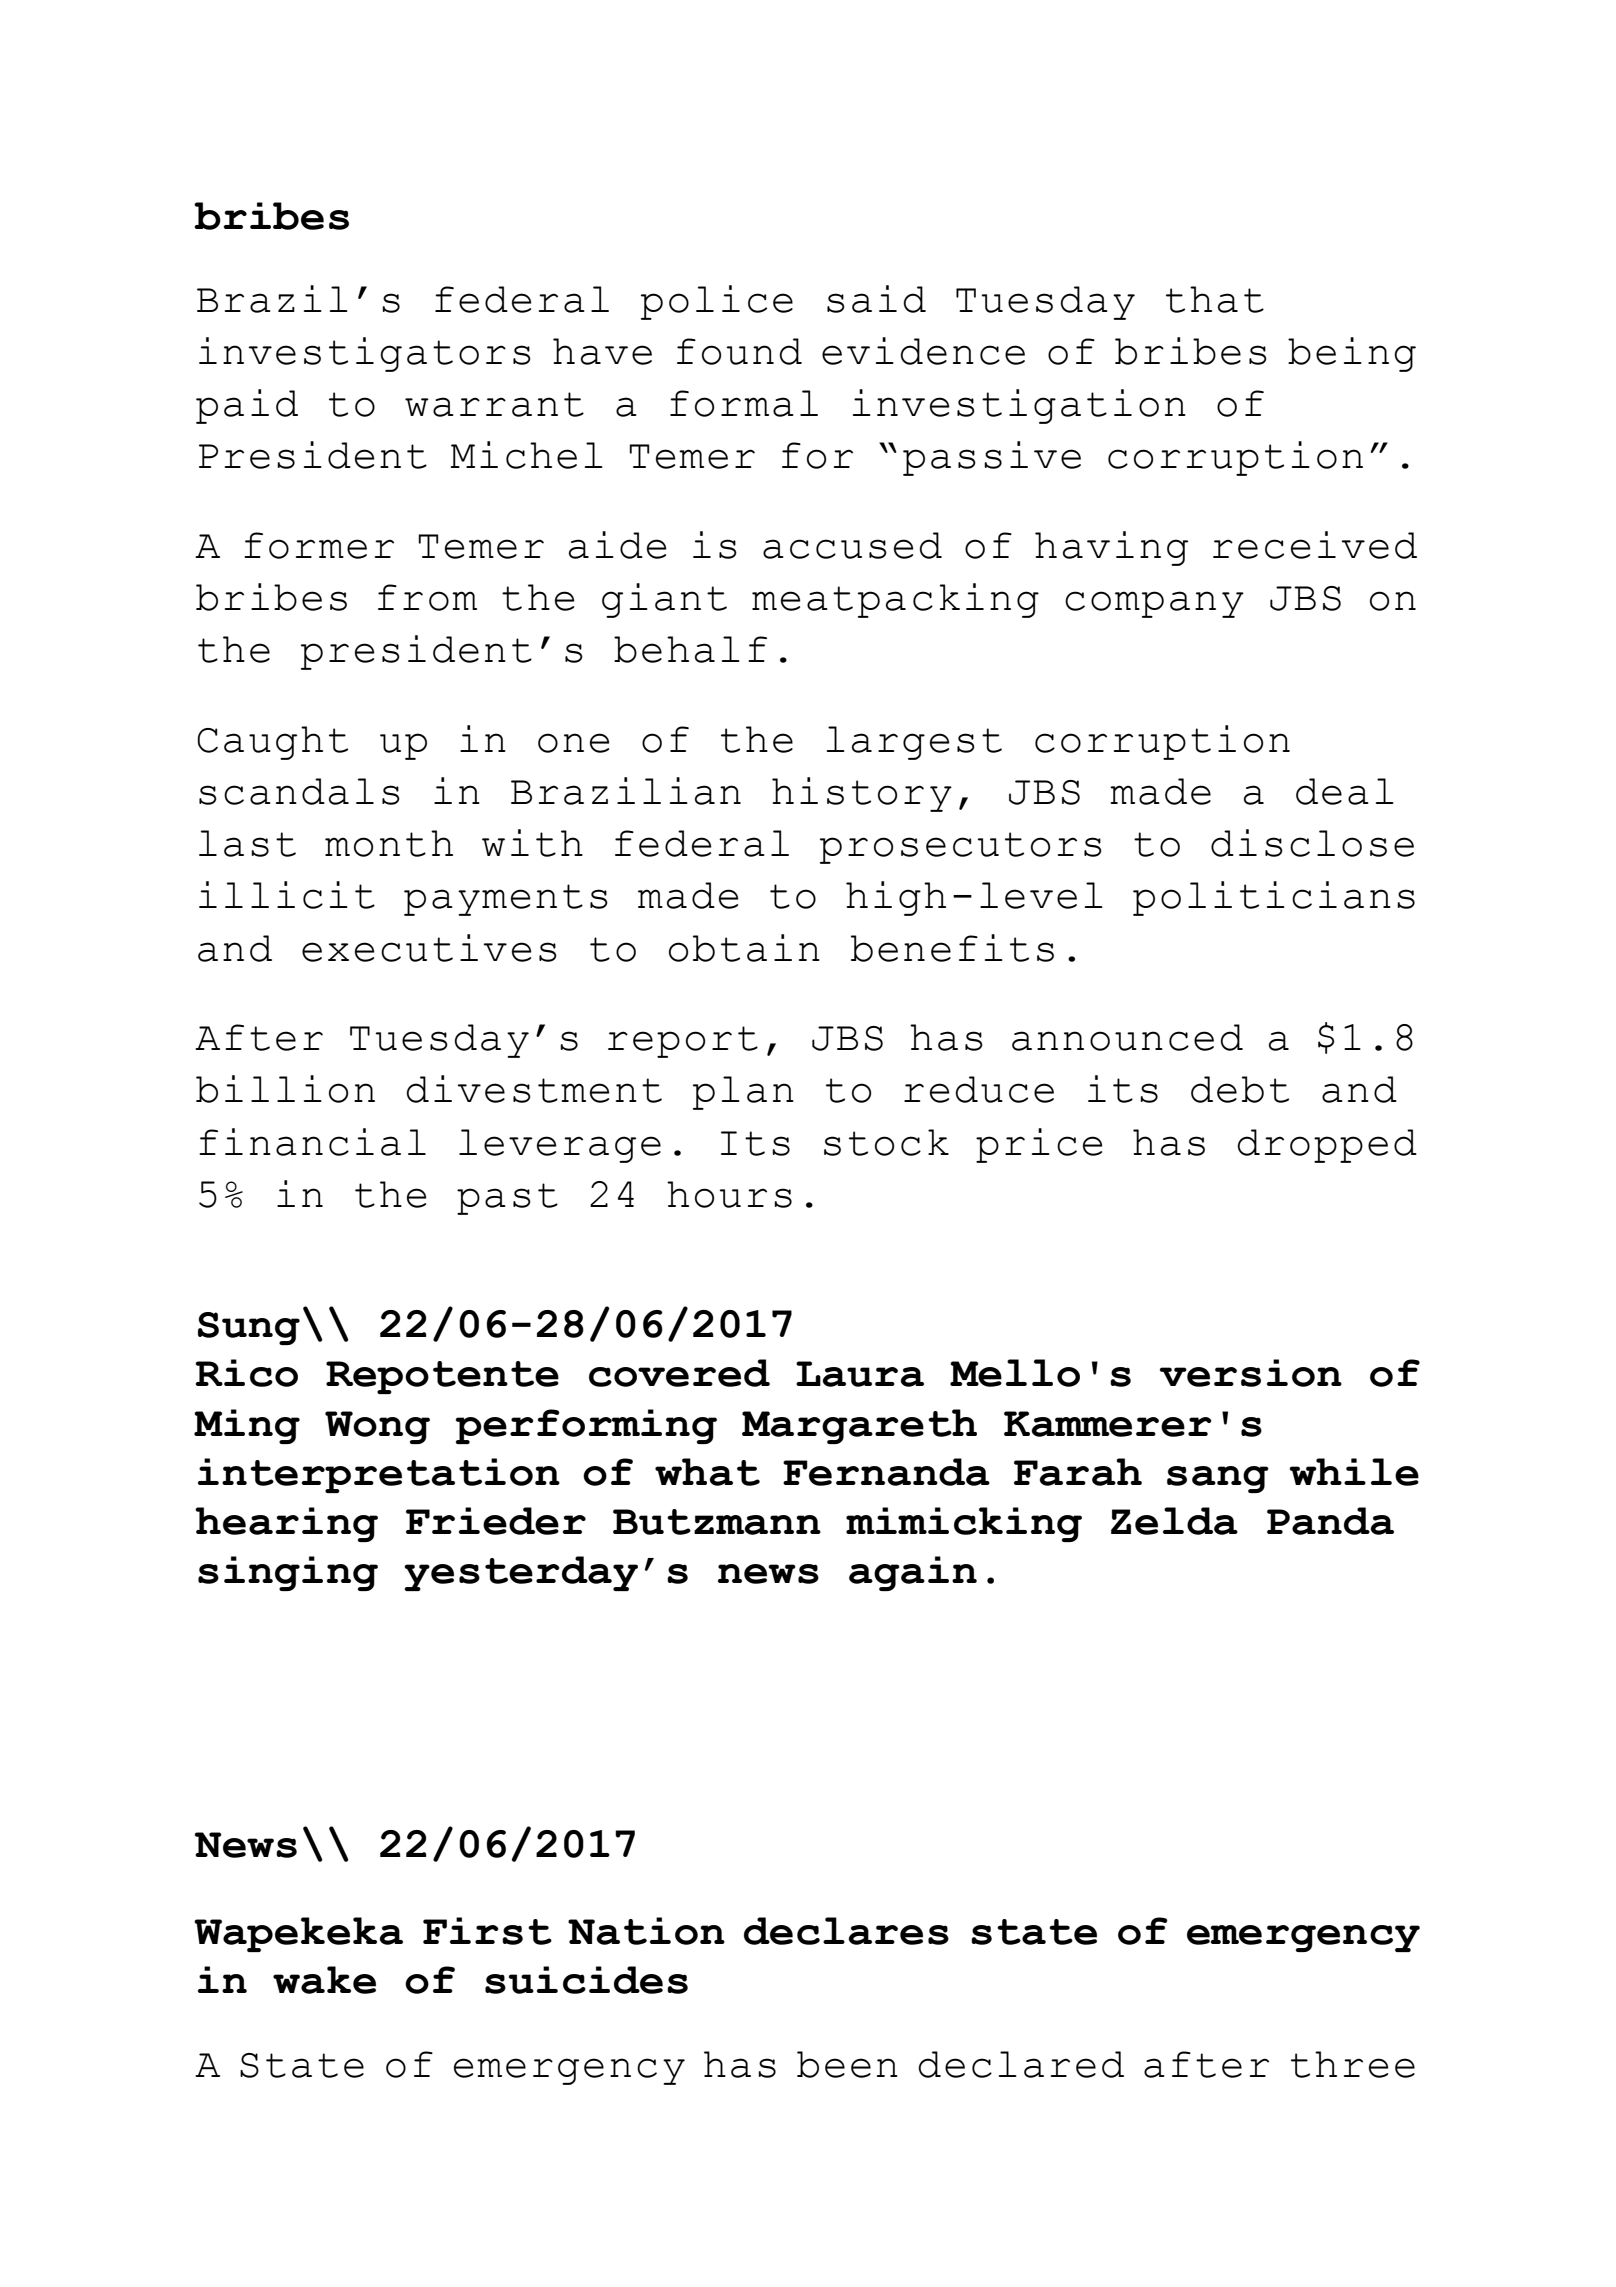  Describe the element at coordinates (324, 1980) in the screenshot. I see `wake` at that location.
